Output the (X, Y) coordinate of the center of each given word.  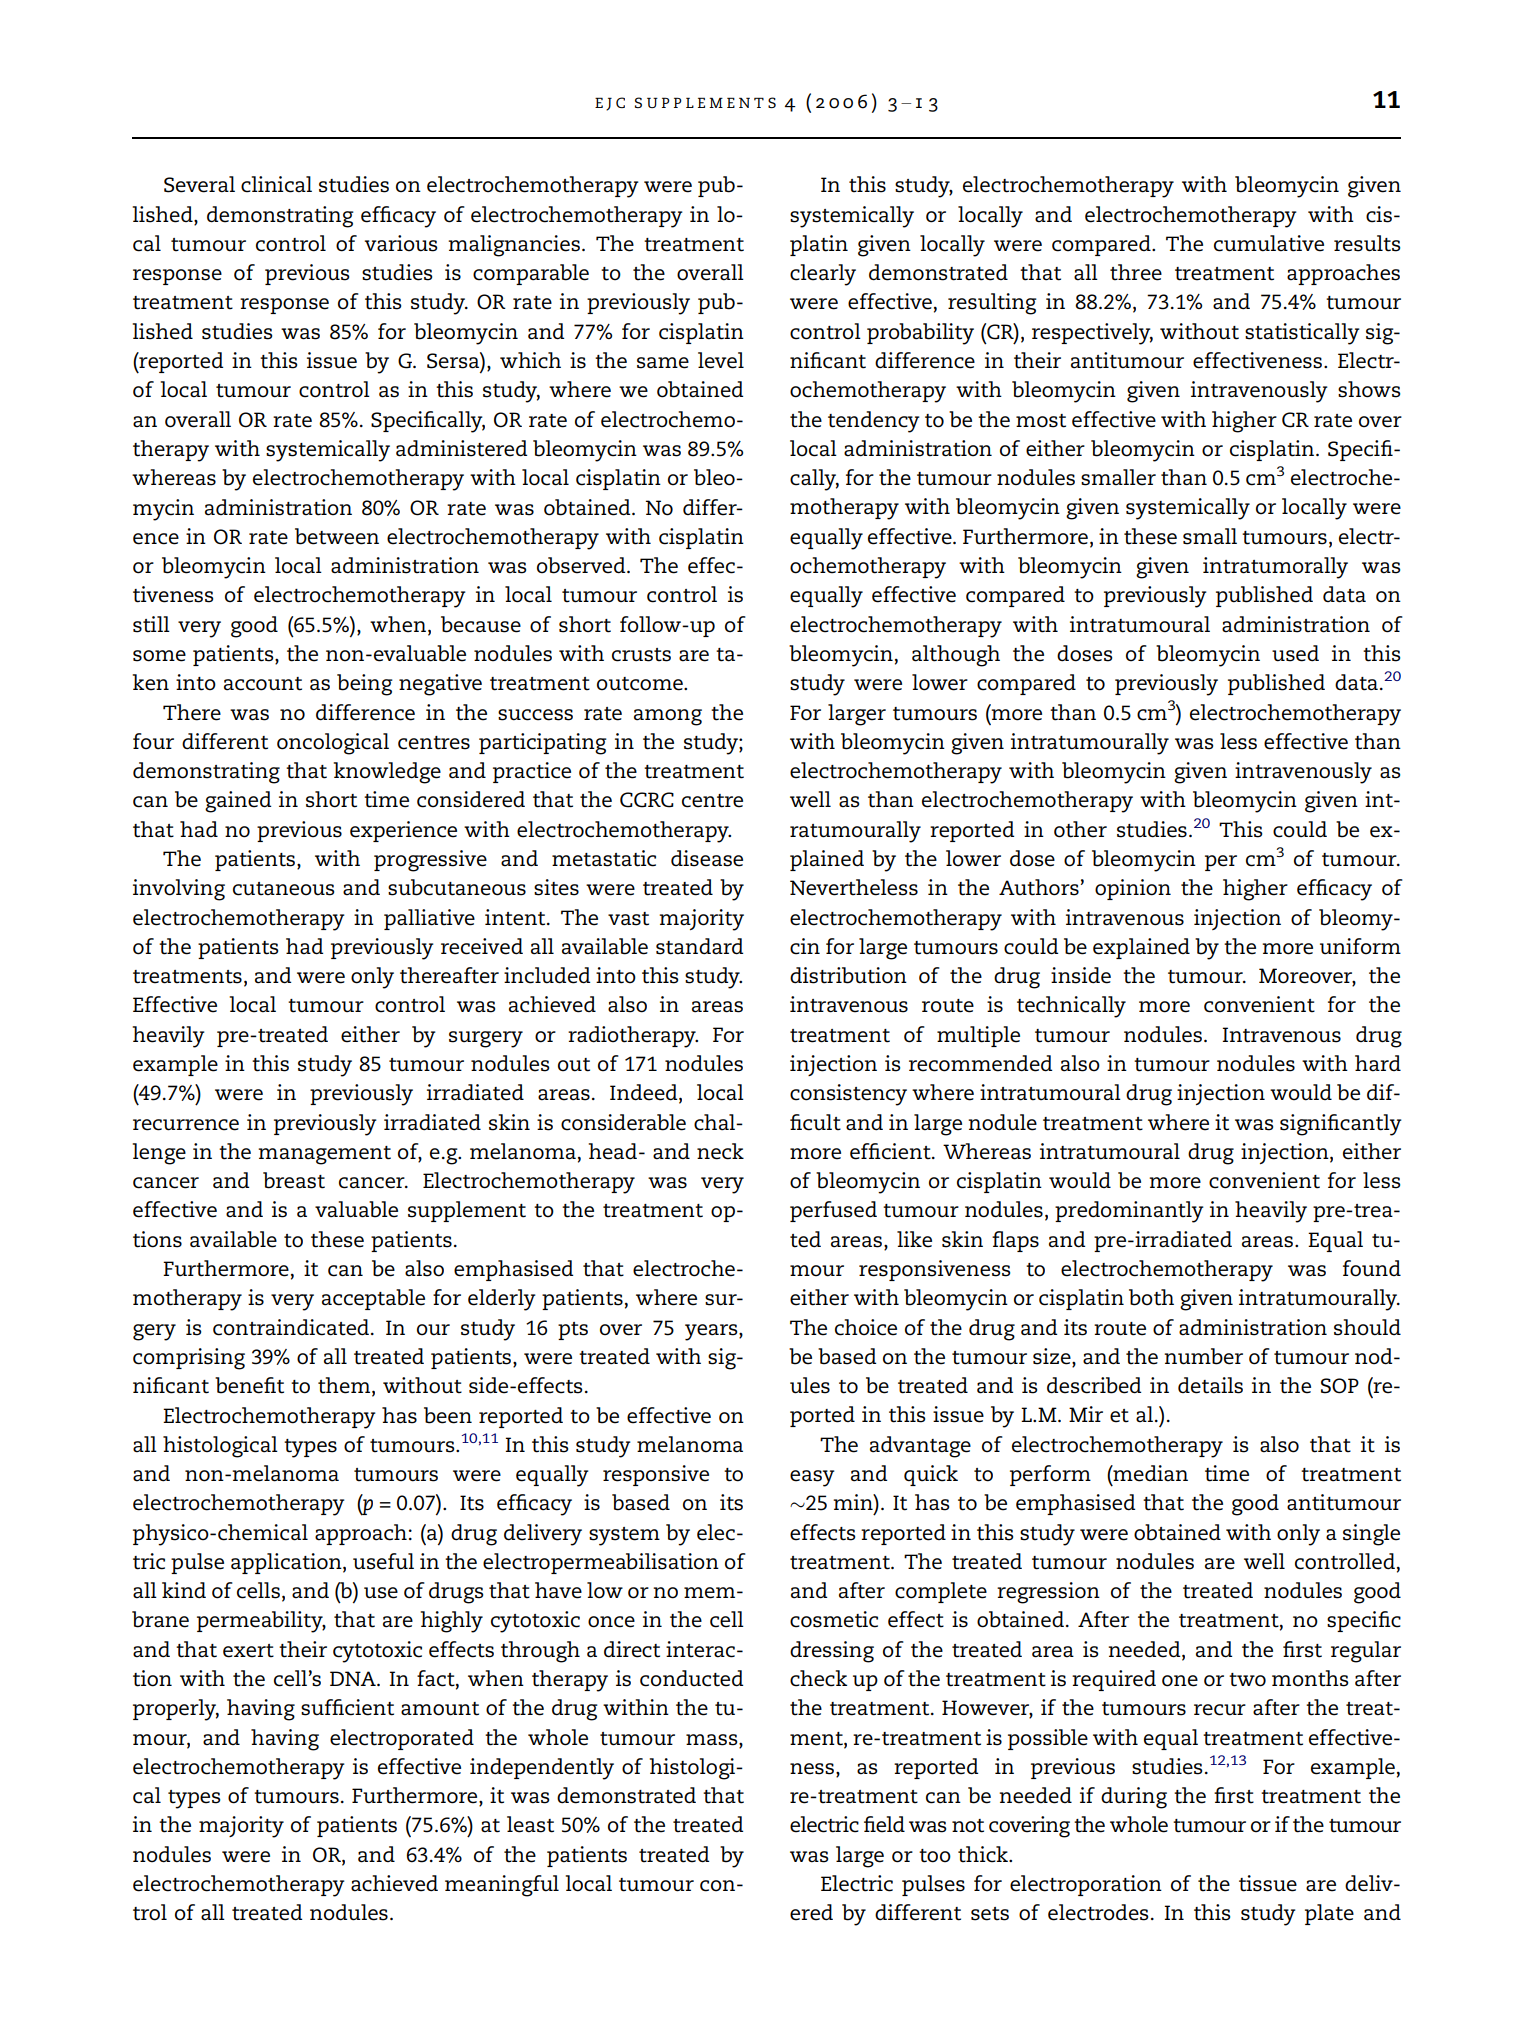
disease (707, 858)
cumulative (1269, 243)
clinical (276, 184)
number (1203, 1356)
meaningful (502, 1886)
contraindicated (291, 1327)
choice (866, 1327)
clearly (823, 275)
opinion (1133, 889)
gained (238, 802)
